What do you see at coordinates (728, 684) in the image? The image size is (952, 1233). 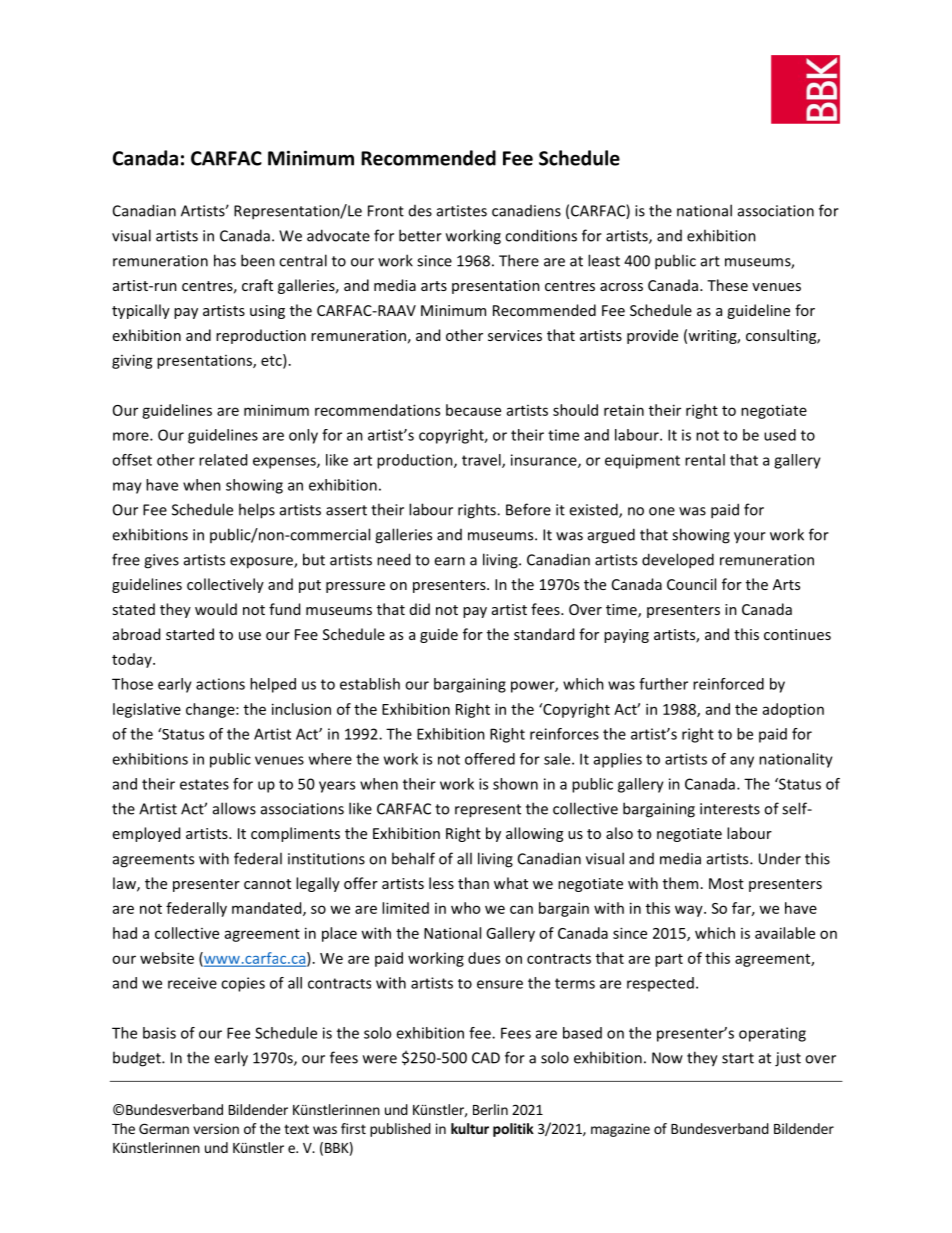 I see `reinforced` at bounding box center [728, 684].
